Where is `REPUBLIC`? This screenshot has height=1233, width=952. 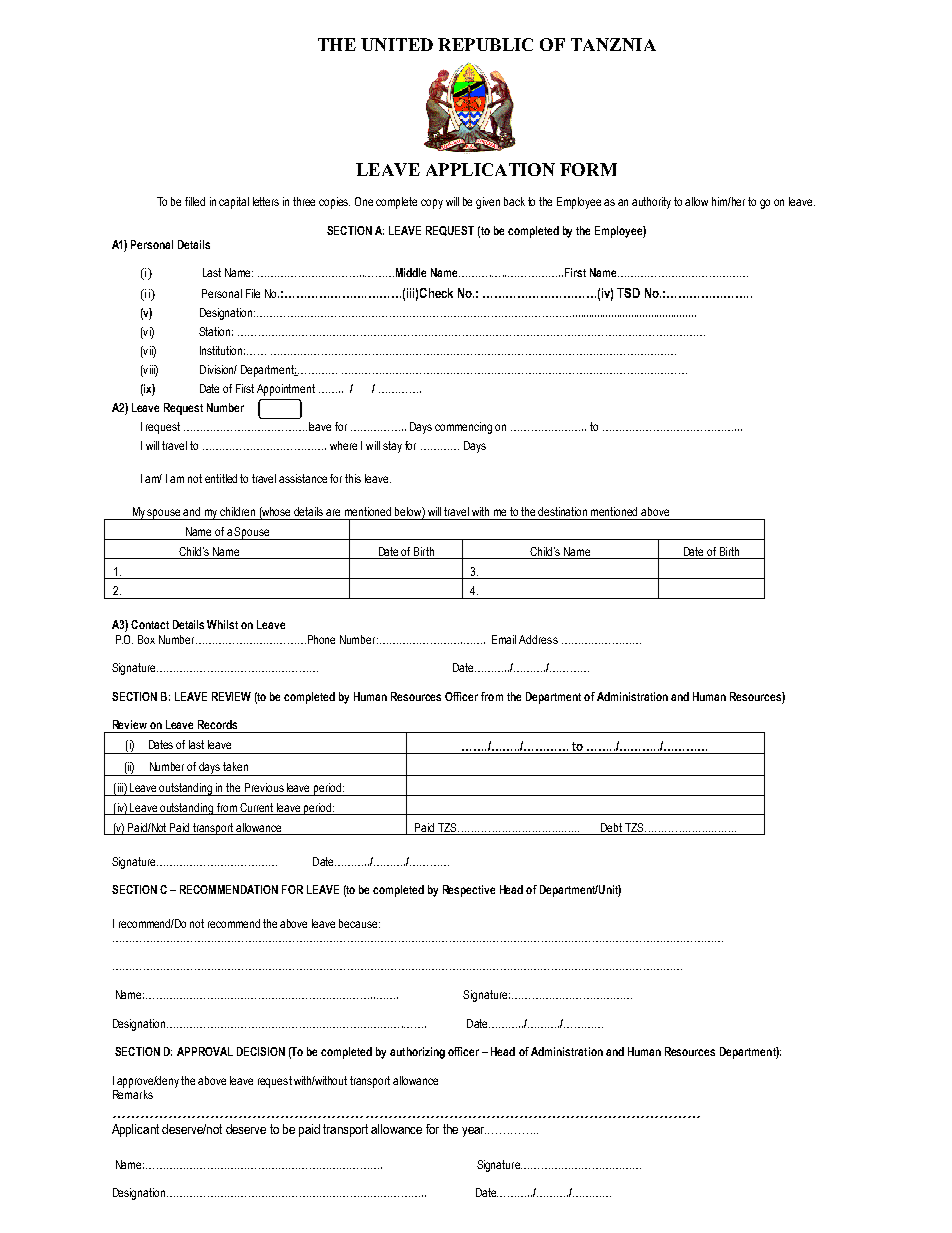
REPUBLIC is located at coordinates (485, 44).
